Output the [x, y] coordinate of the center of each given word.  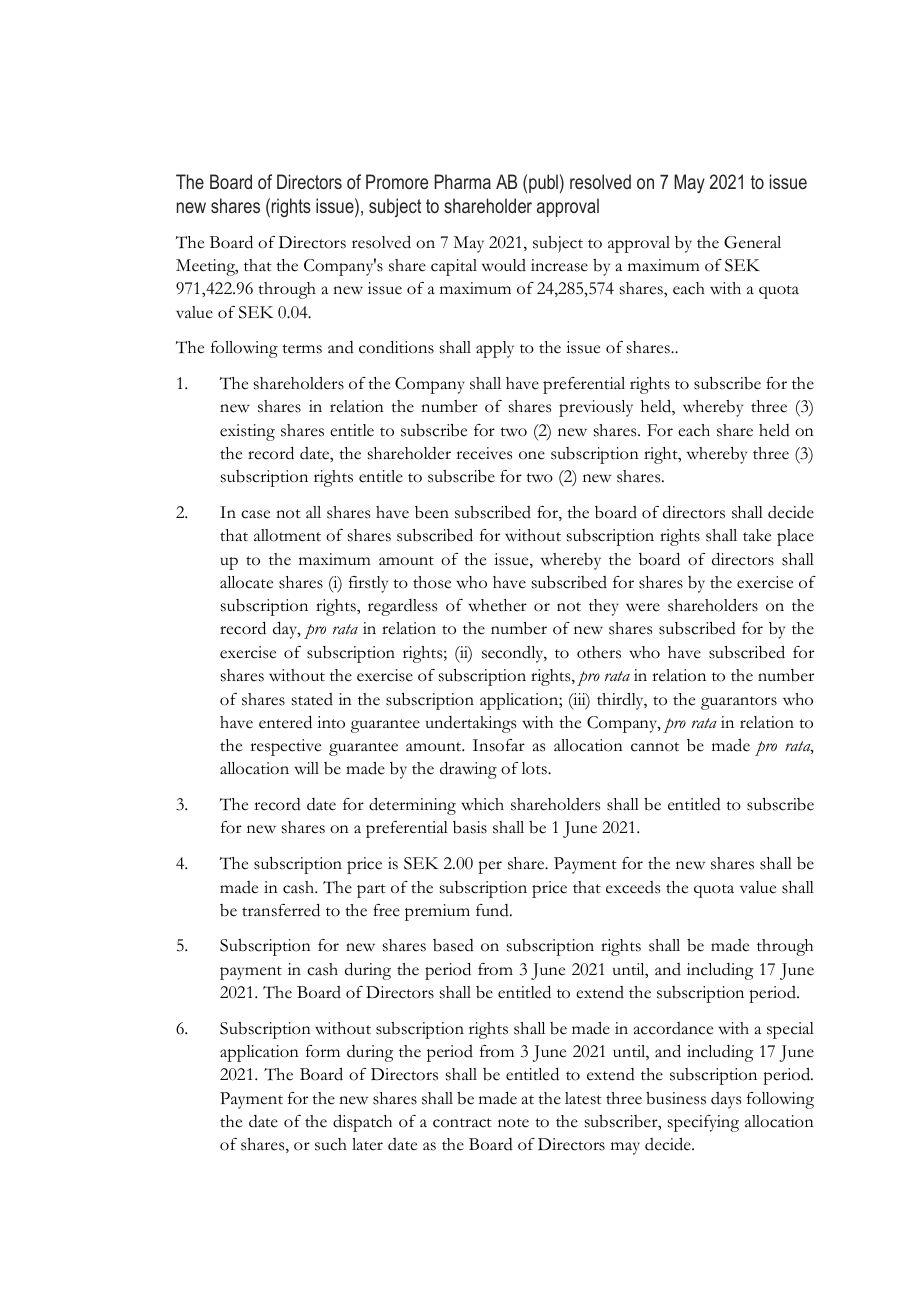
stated [312, 699]
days [726, 1100]
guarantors [739, 703]
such [331, 1144]
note [513, 1123]
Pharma [462, 181]
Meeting [207, 267]
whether [497, 605]
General [752, 242]
